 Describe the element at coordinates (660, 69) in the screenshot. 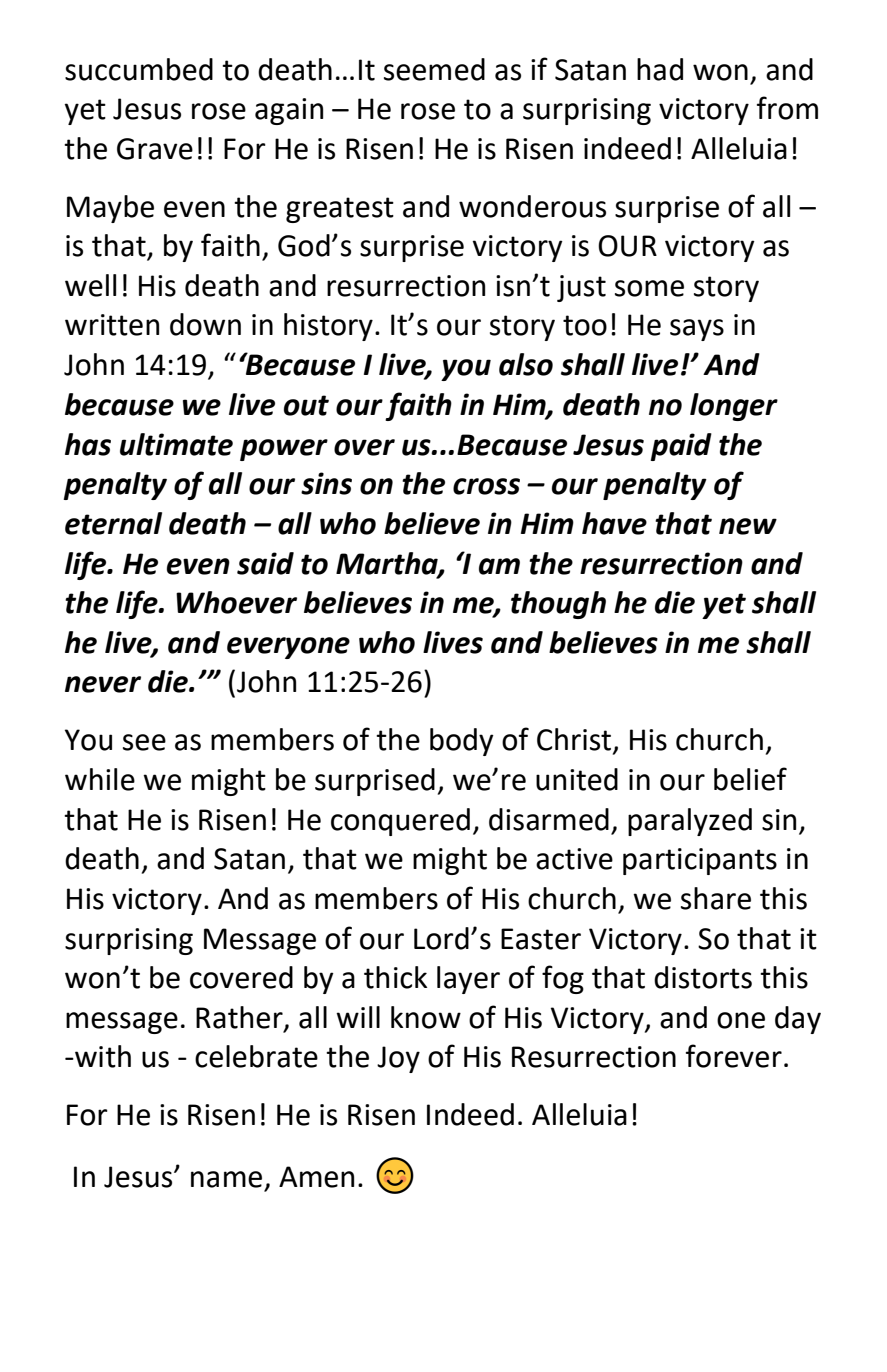

I see `had` at that location.
